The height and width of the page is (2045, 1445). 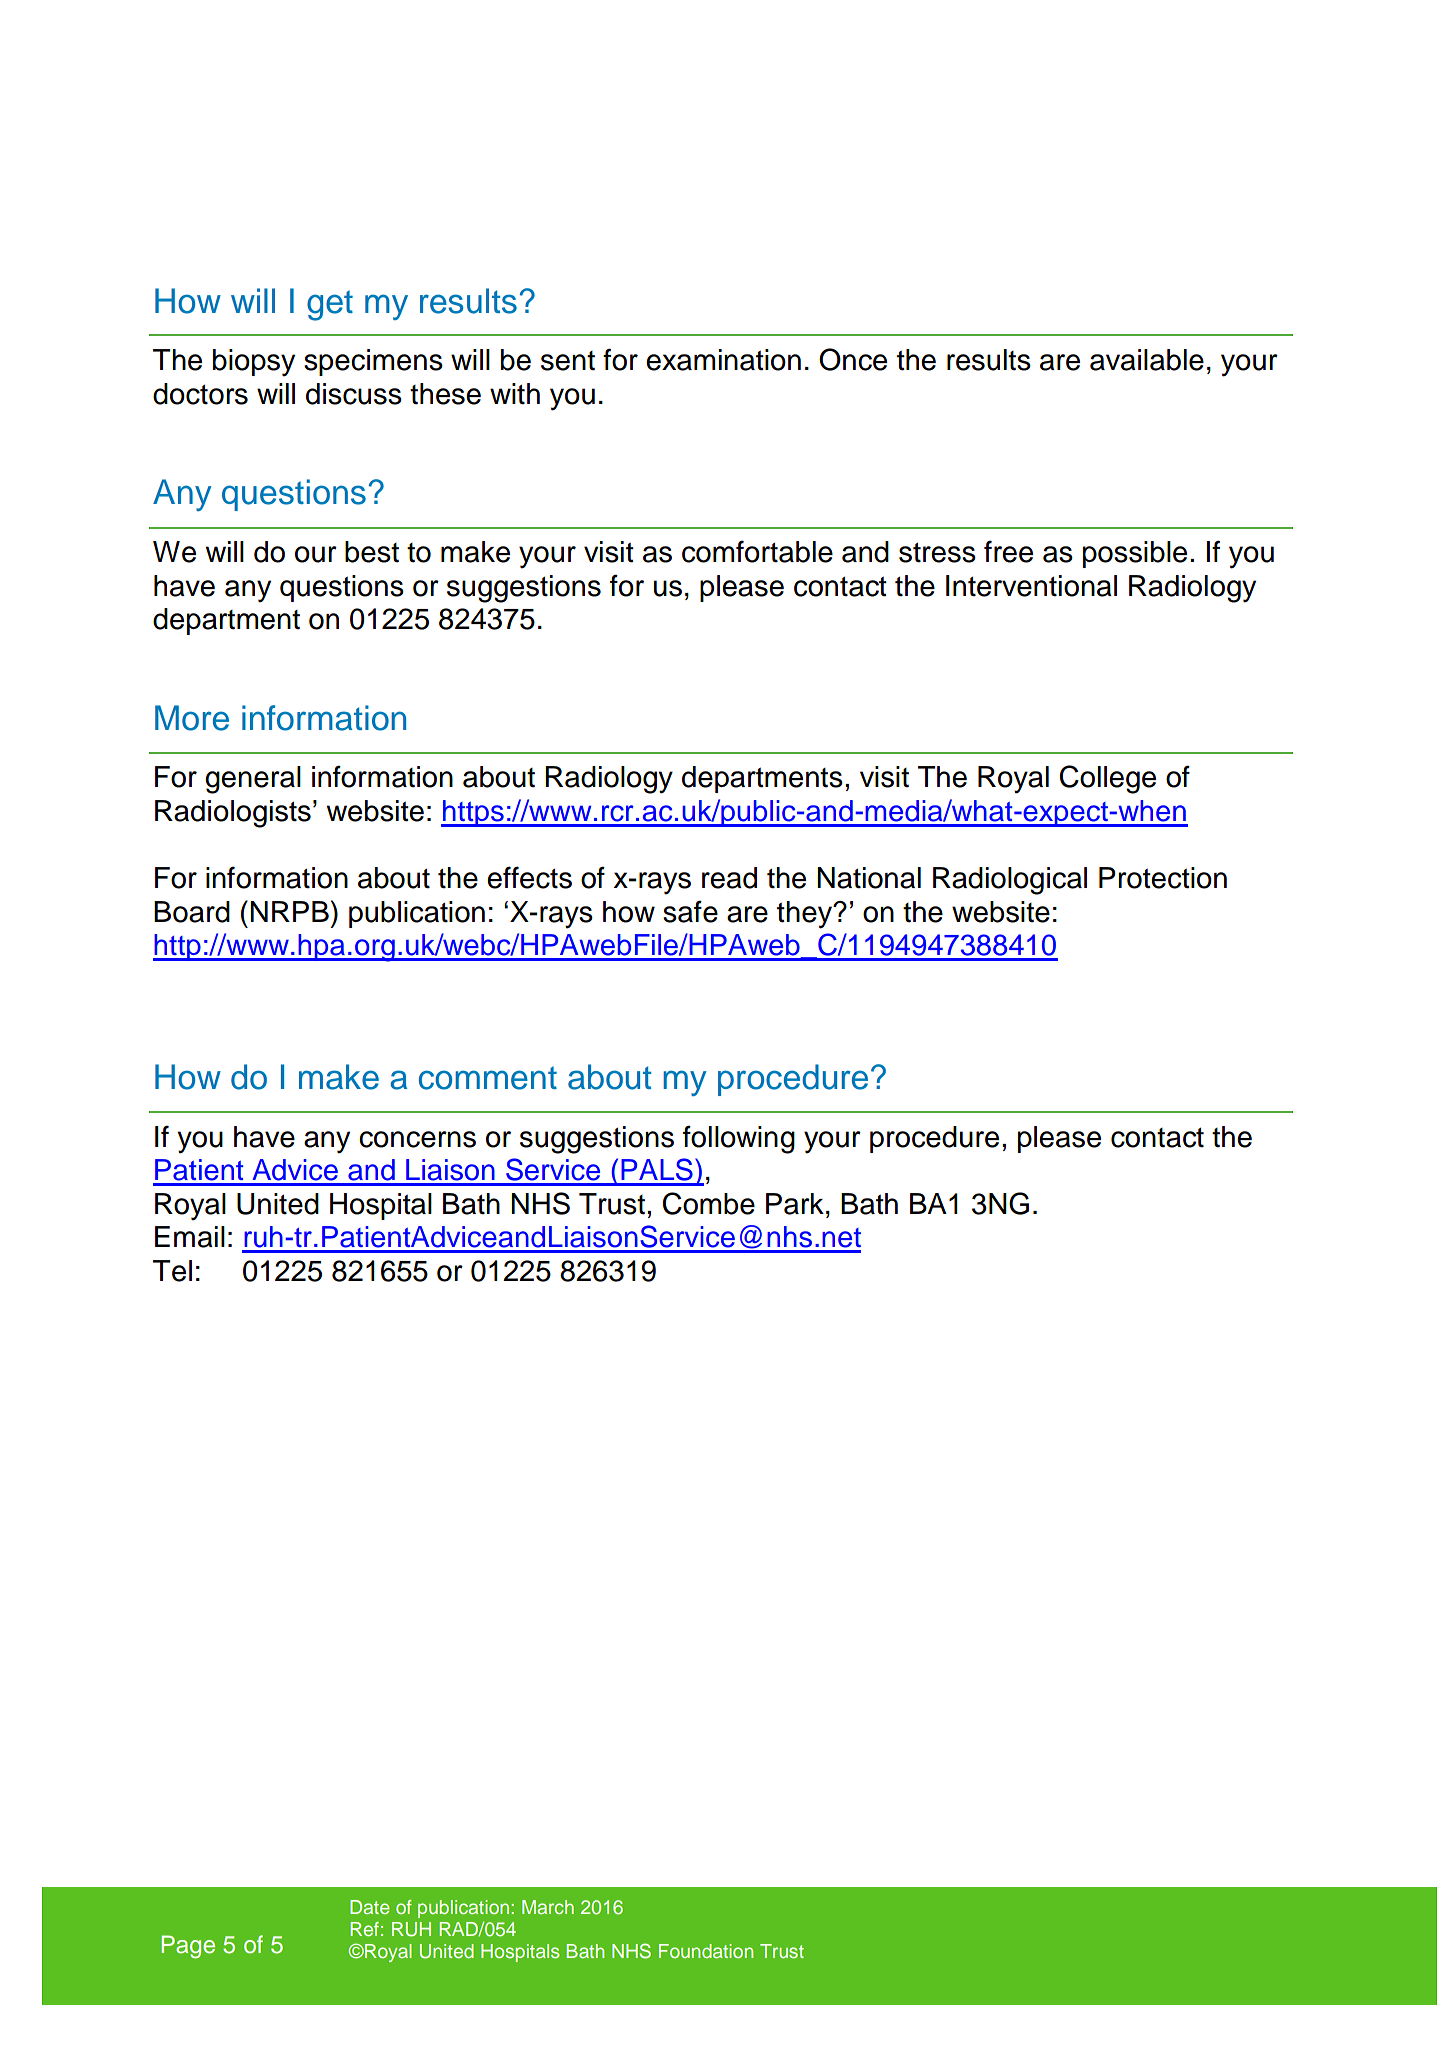 What do you see at coordinates (709, 1203) in the page?
I see `Combe` at bounding box center [709, 1203].
